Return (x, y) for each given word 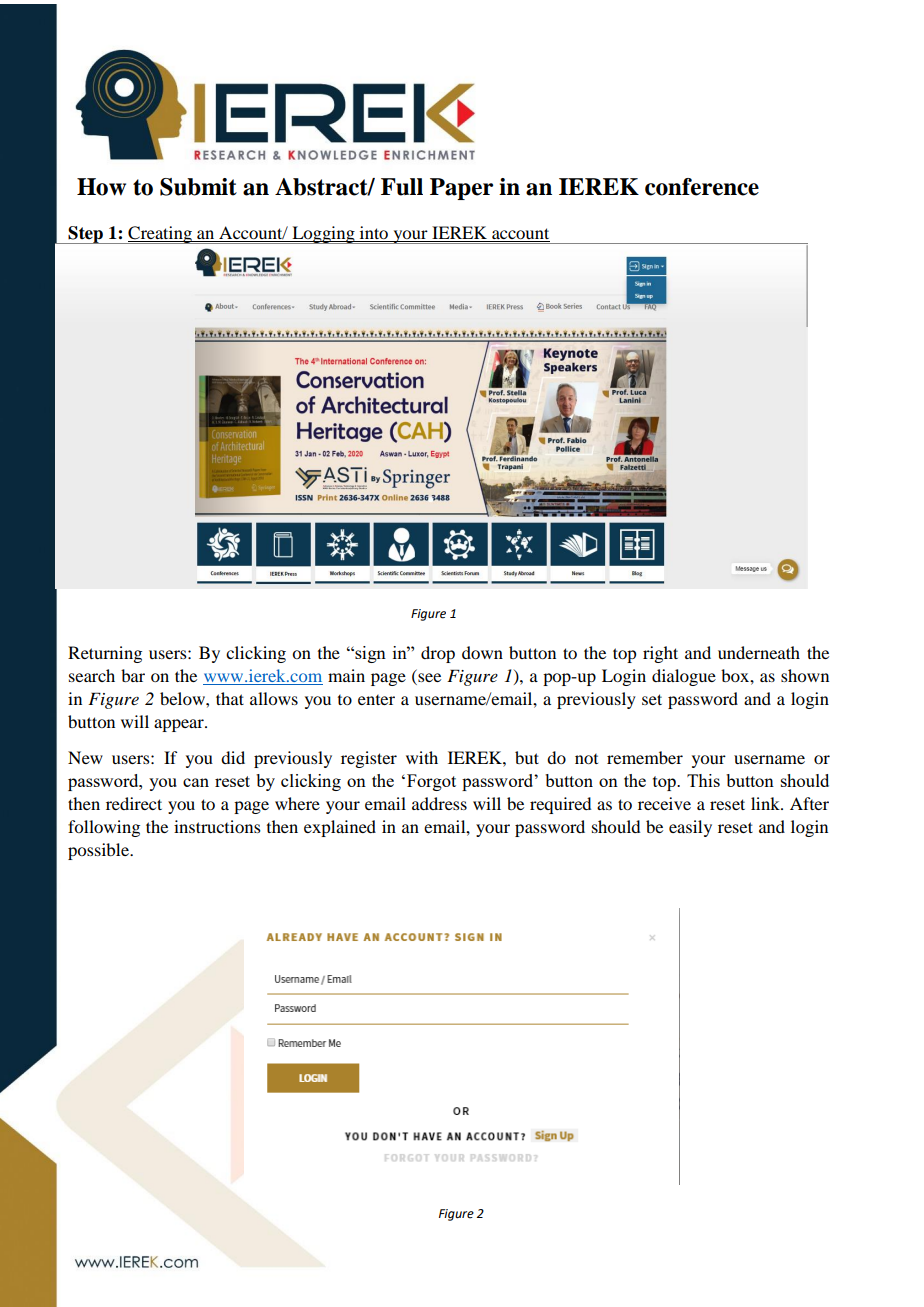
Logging (323, 235)
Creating (160, 235)
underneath (759, 652)
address (439, 803)
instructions (217, 826)
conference (702, 187)
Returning (105, 654)
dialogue (684, 677)
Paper (461, 189)
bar (133, 675)
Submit (198, 187)
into (374, 234)
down (482, 652)
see (428, 679)
